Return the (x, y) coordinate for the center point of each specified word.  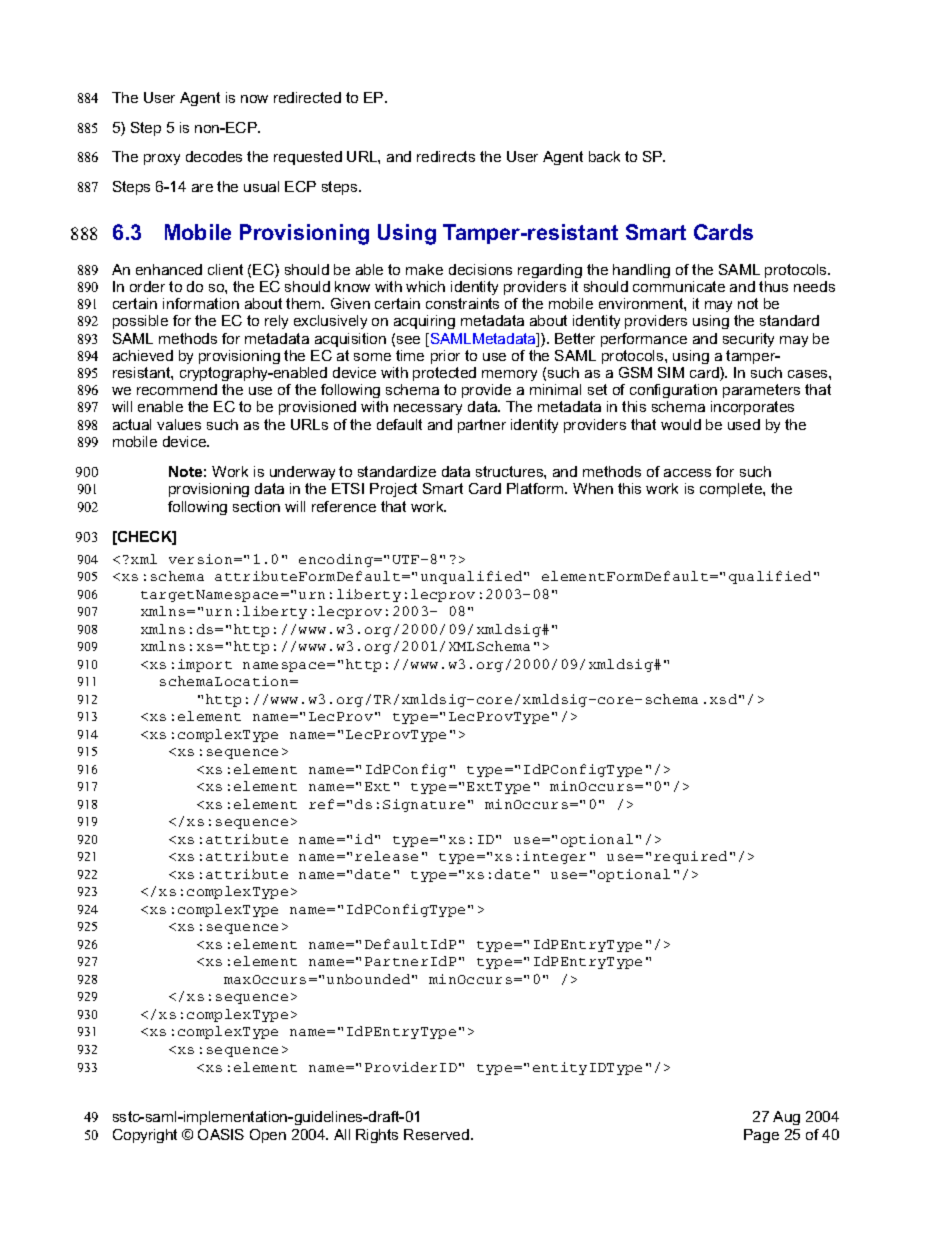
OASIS (221, 1134)
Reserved (438, 1134)
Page (761, 1136)
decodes (214, 156)
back (604, 156)
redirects (446, 156)
